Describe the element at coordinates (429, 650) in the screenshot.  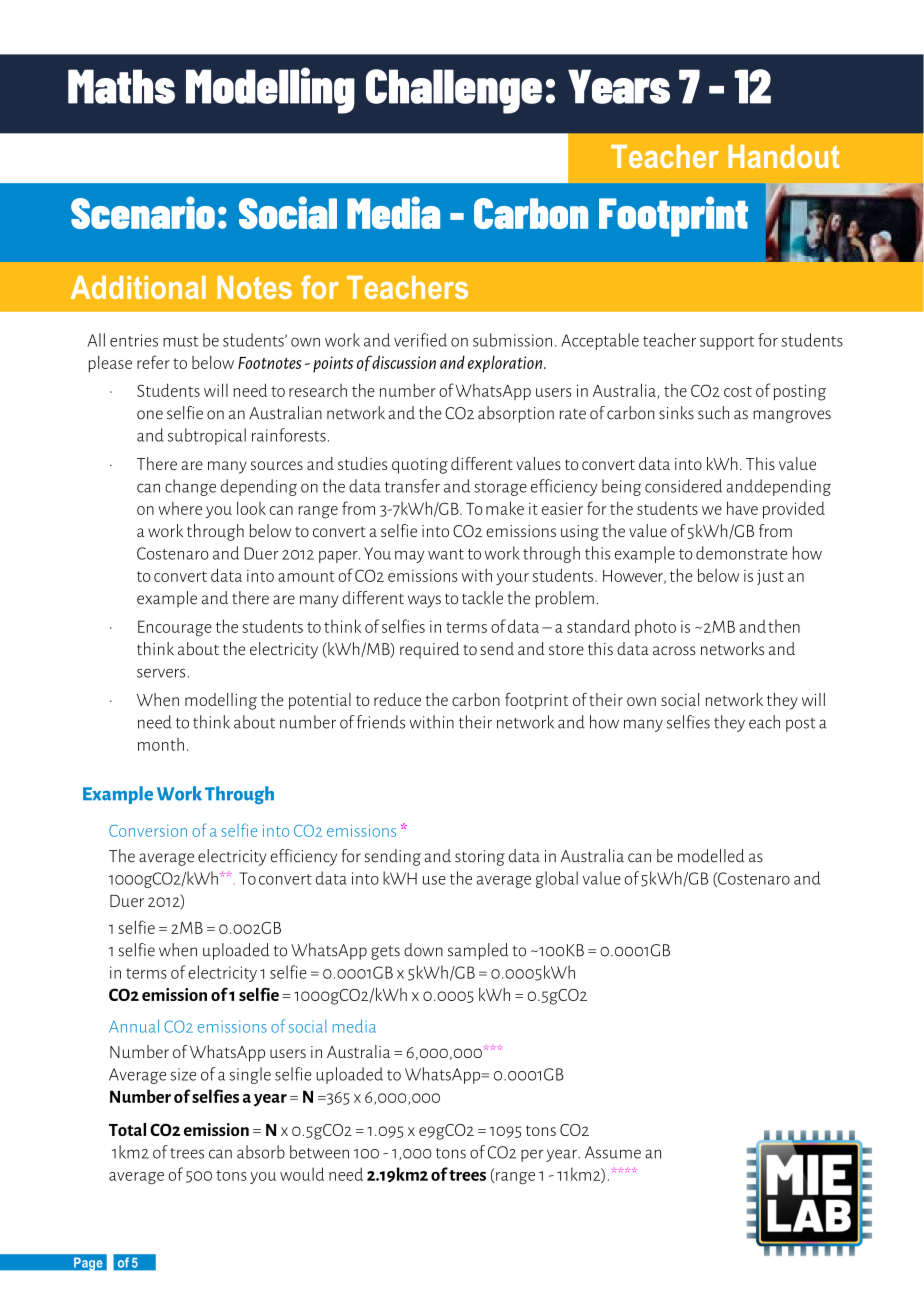
I see `required` at that location.
